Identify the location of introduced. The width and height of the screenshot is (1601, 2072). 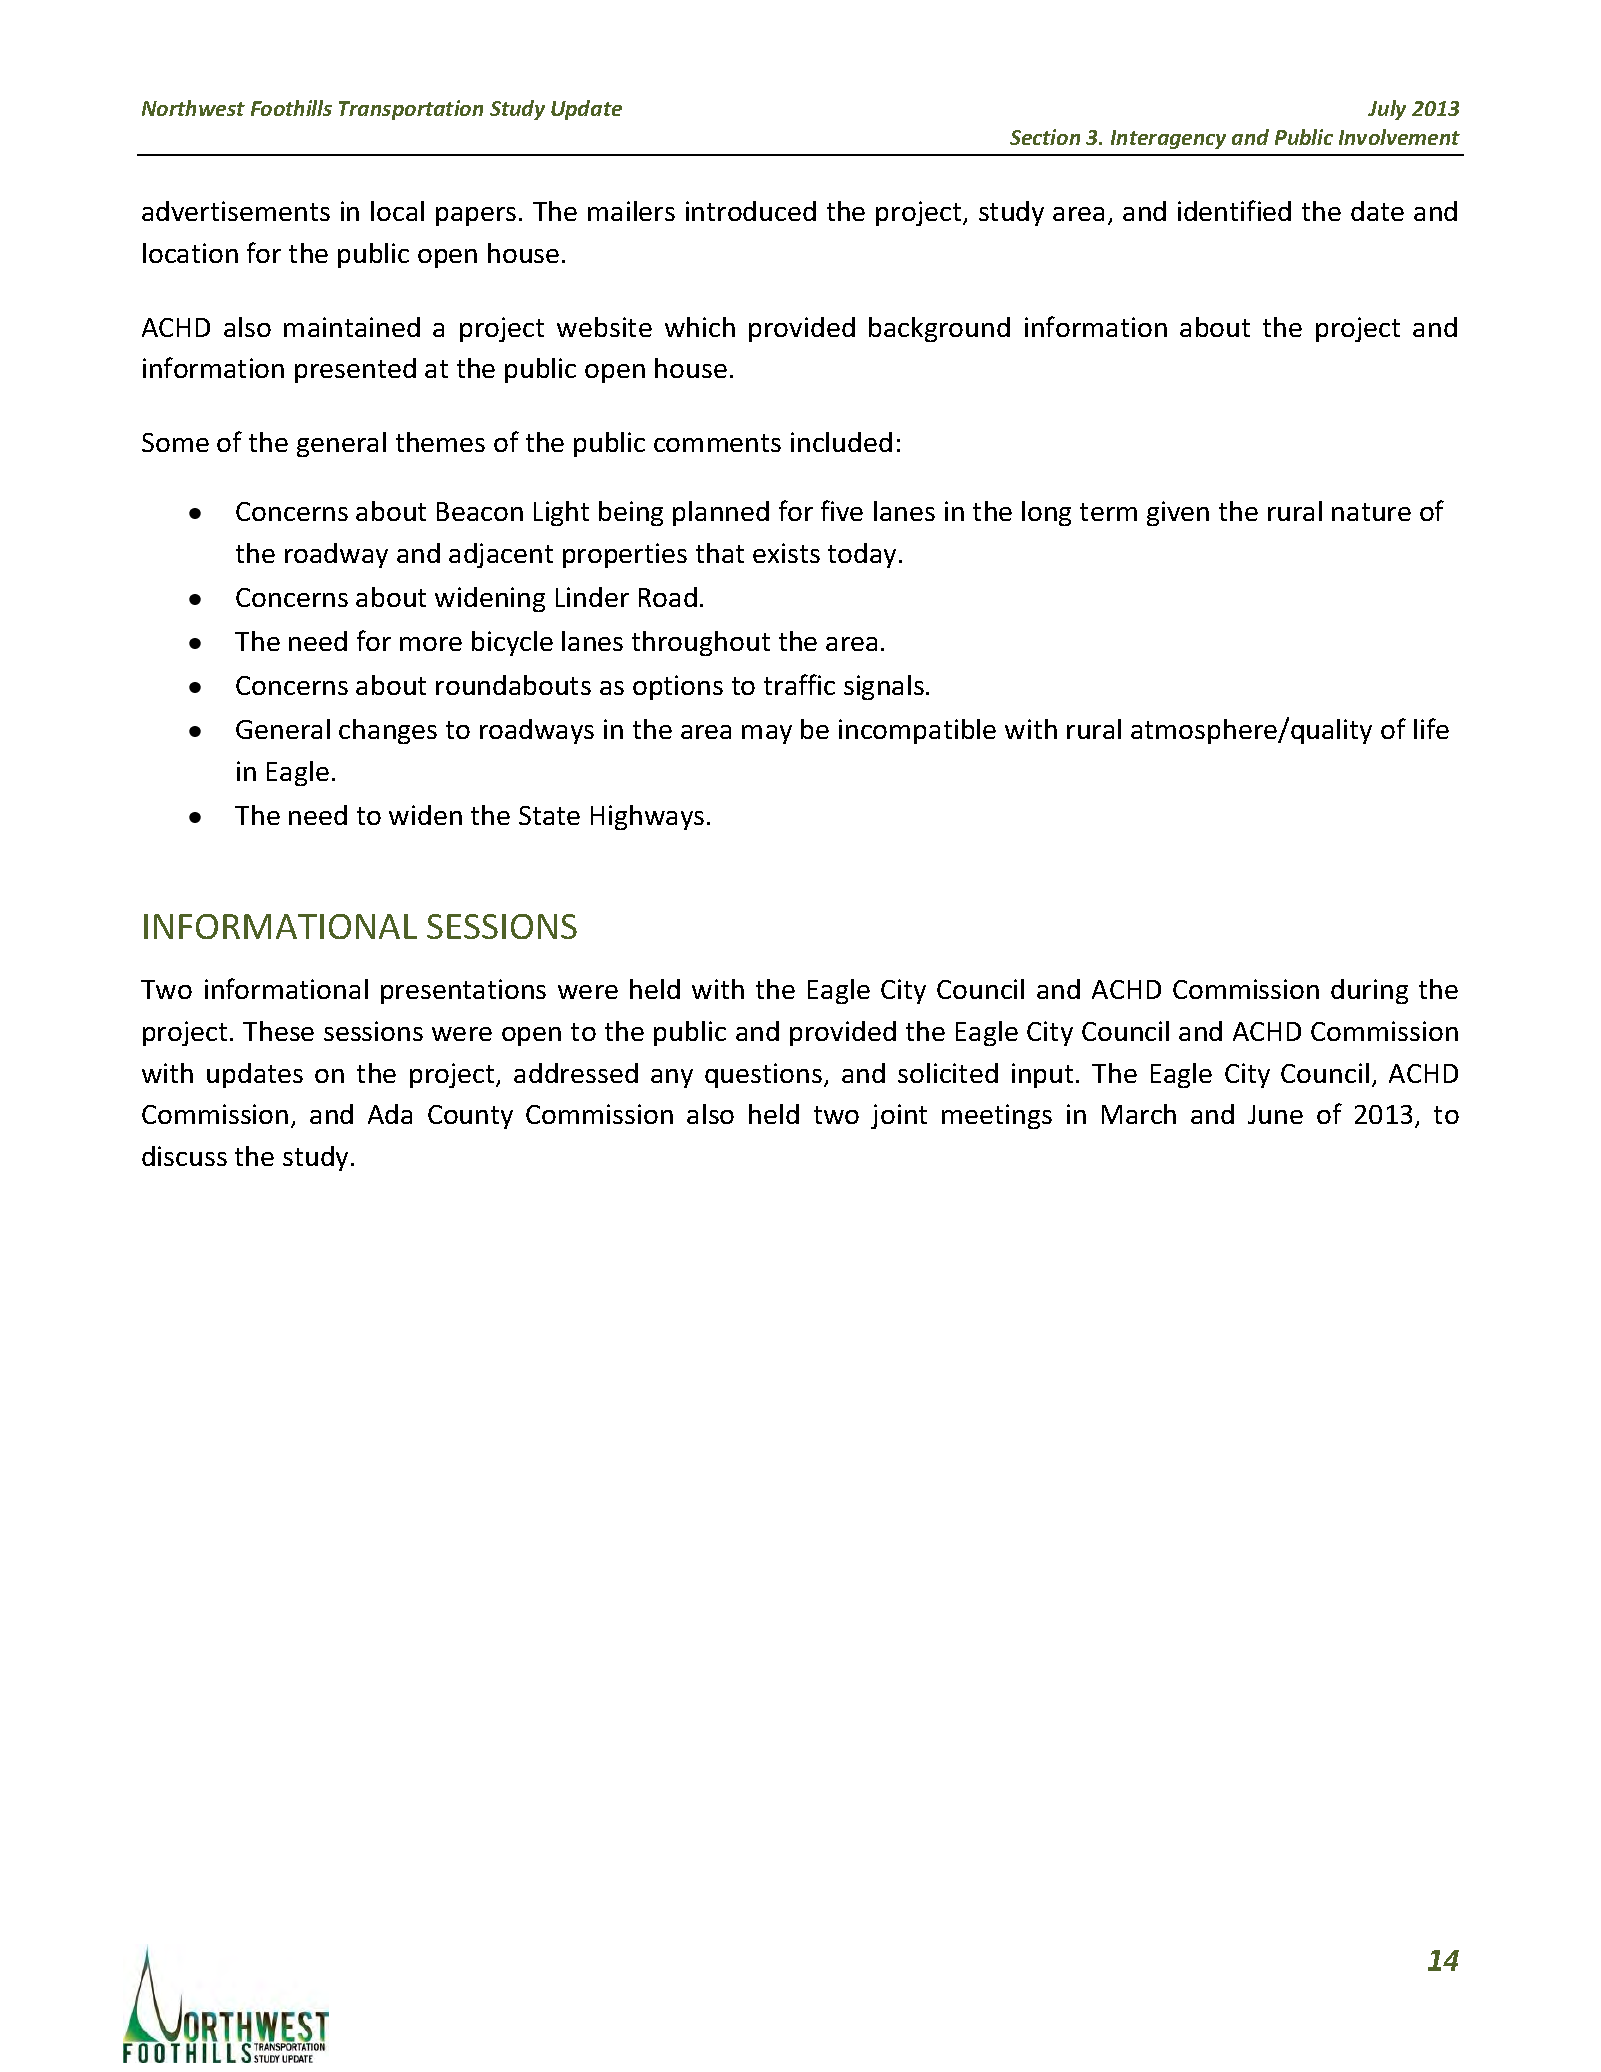
(751, 211).
